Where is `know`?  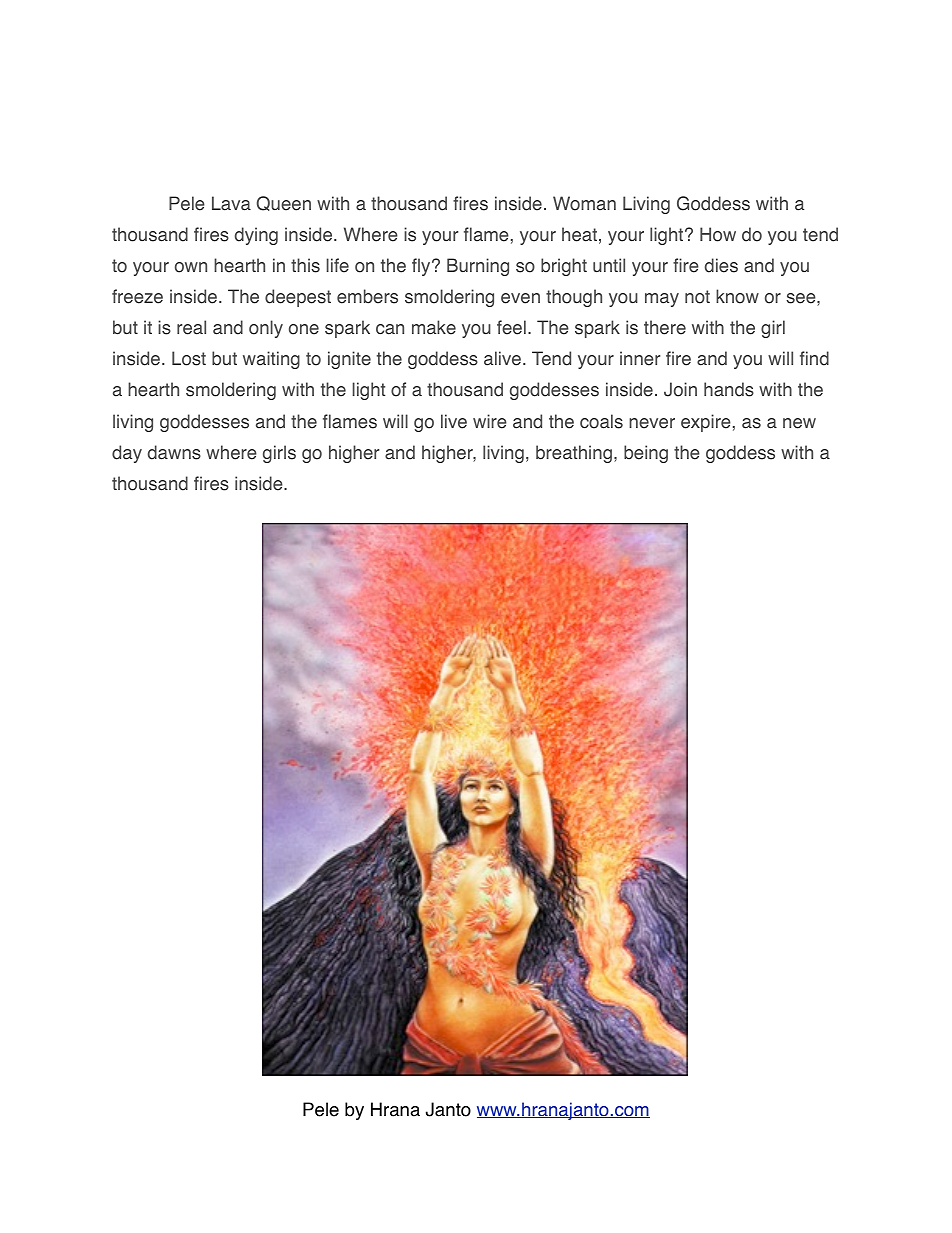
know is located at coordinates (737, 296).
